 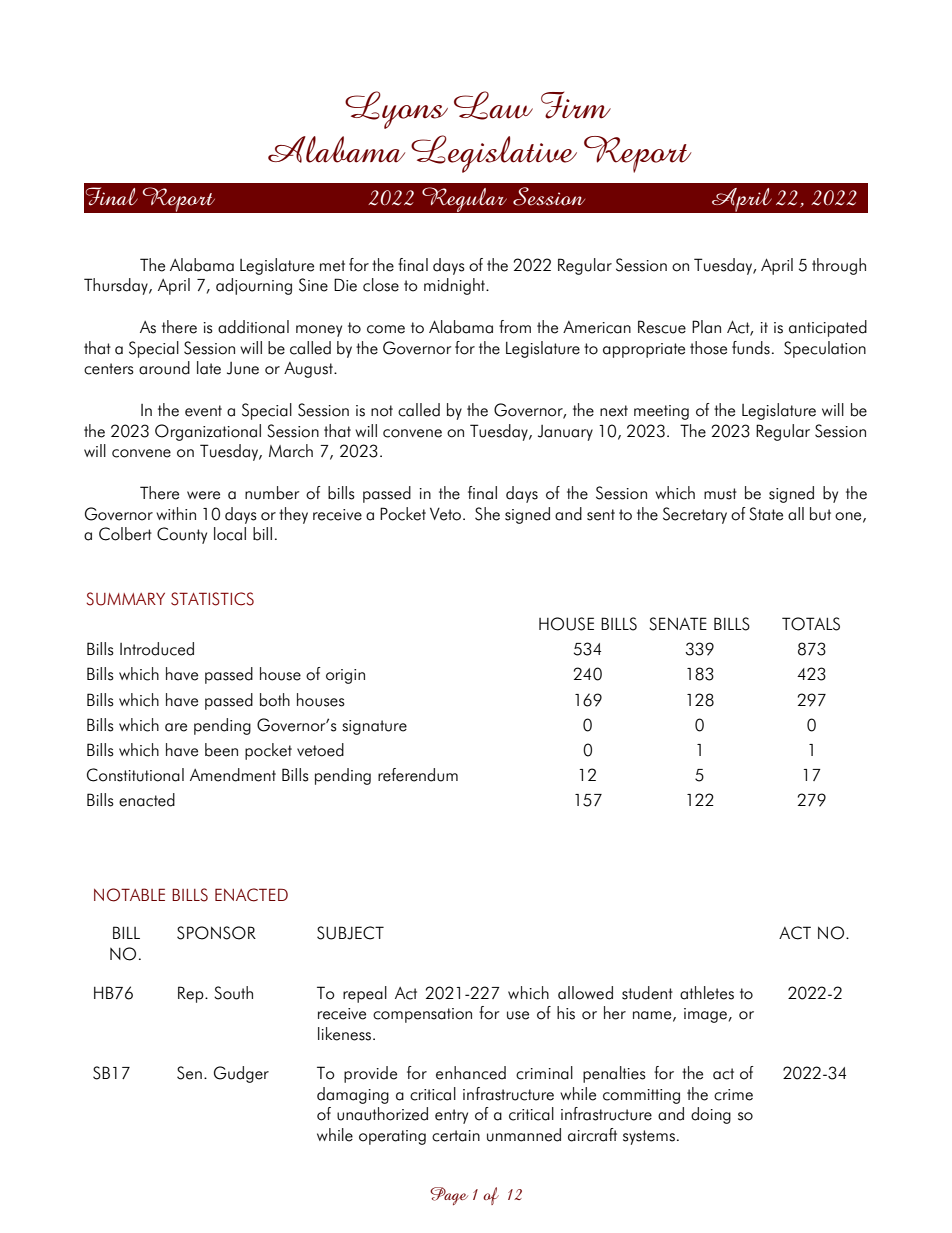 What do you see at coordinates (456, 1136) in the page?
I see `certain` at bounding box center [456, 1136].
